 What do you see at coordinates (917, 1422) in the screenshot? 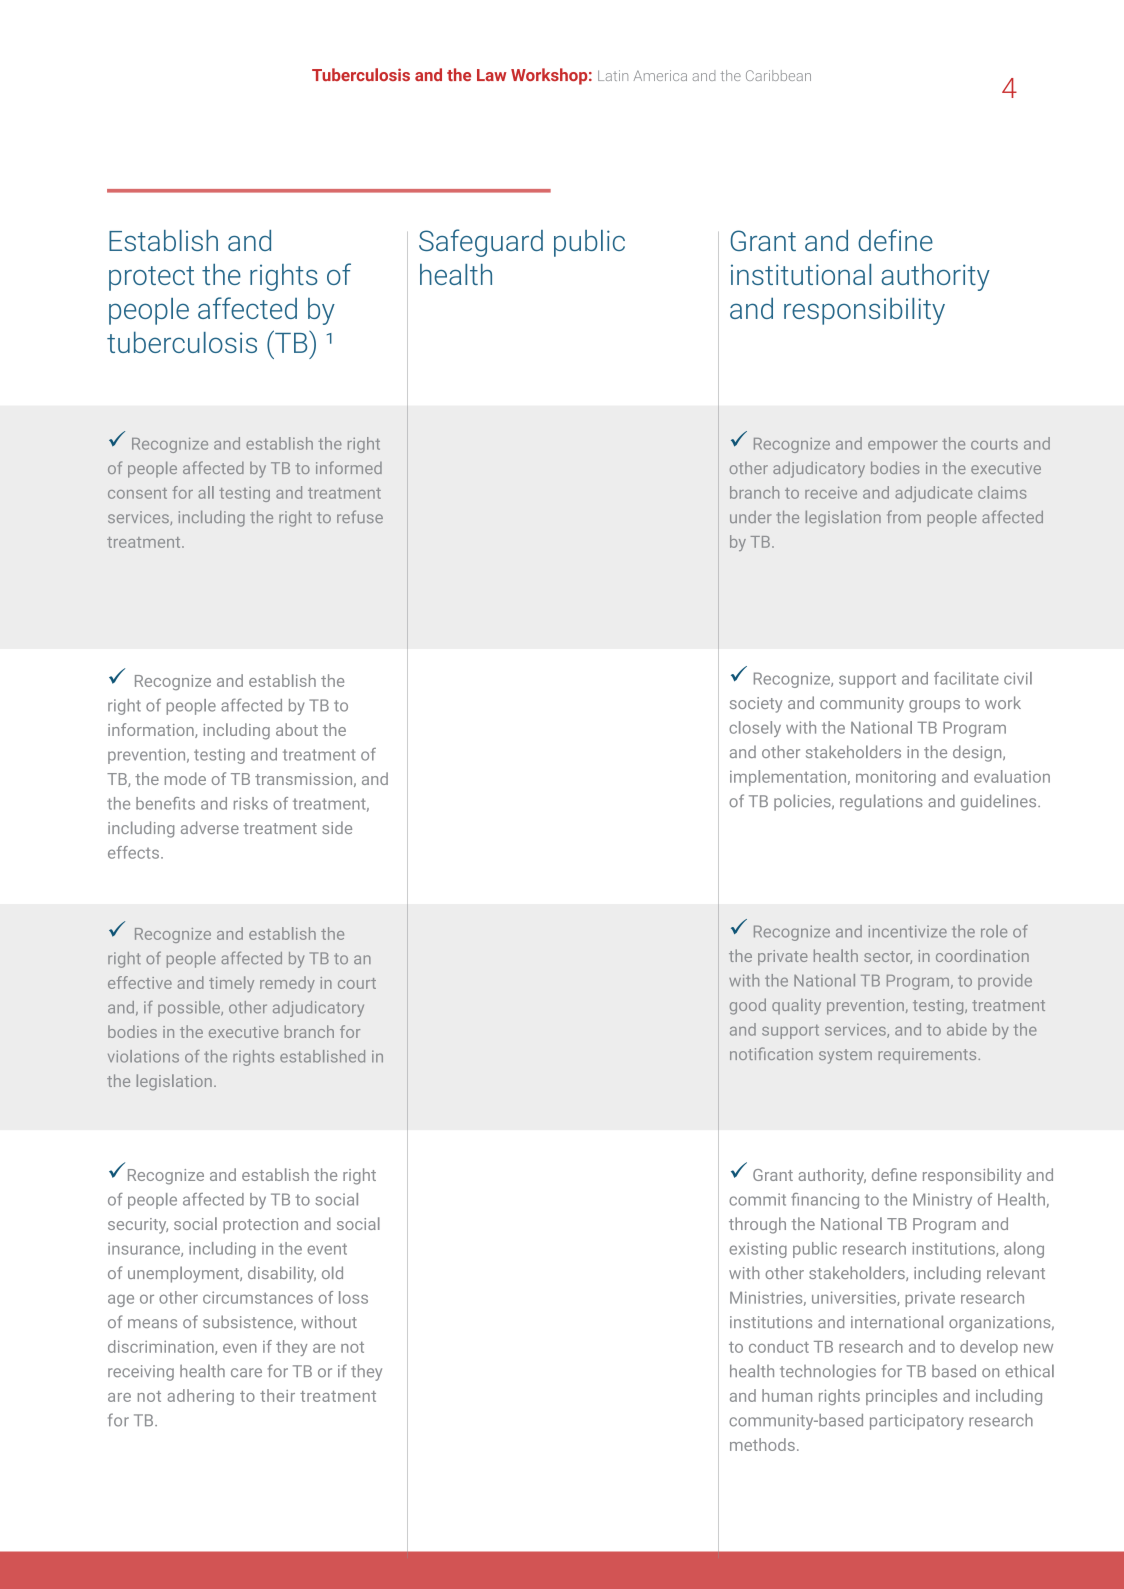
I see `participatory` at bounding box center [917, 1422].
